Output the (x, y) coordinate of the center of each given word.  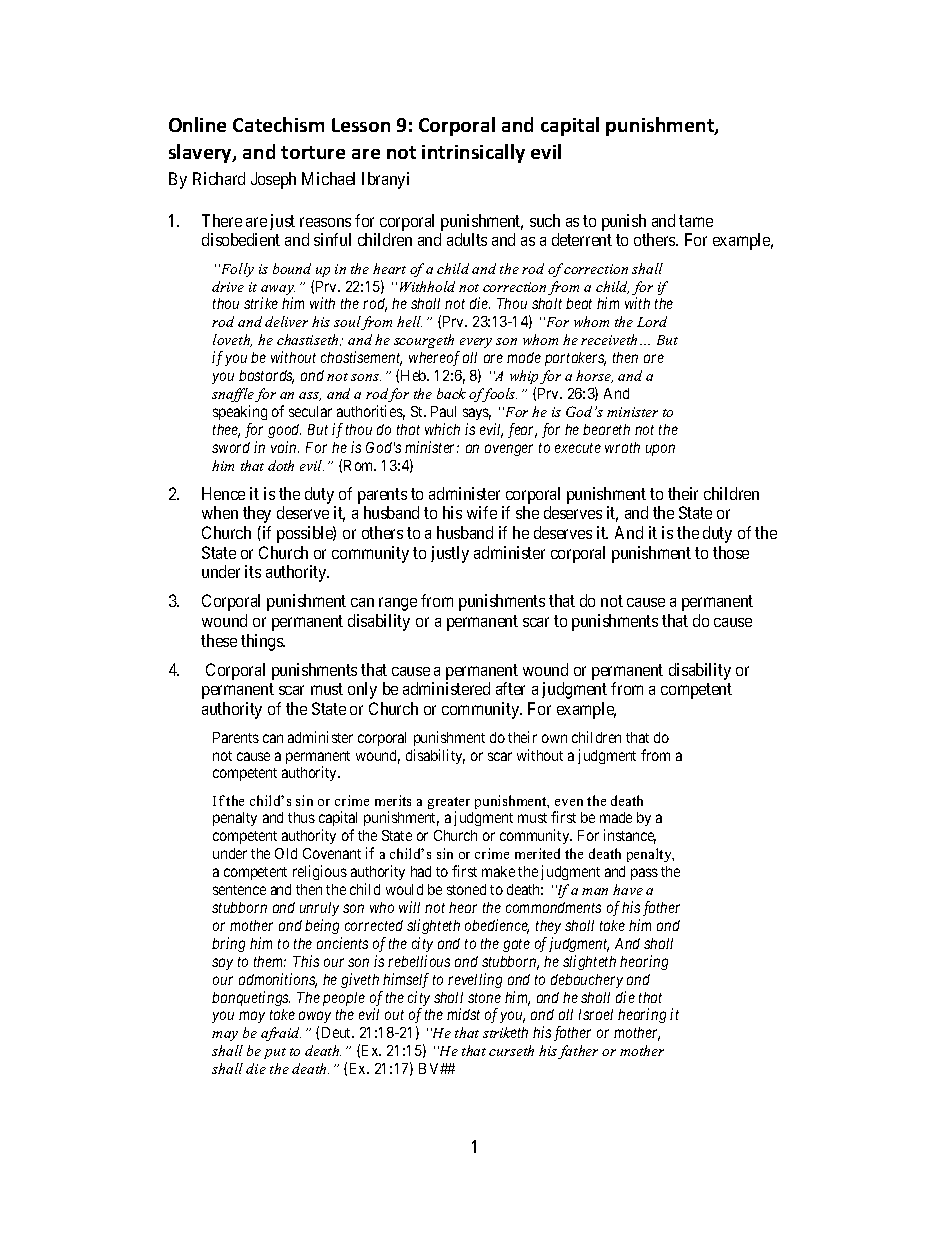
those (731, 552)
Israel (596, 1014)
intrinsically (473, 153)
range (398, 604)
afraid (281, 1034)
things (263, 642)
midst (463, 1014)
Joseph (273, 180)
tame (696, 221)
